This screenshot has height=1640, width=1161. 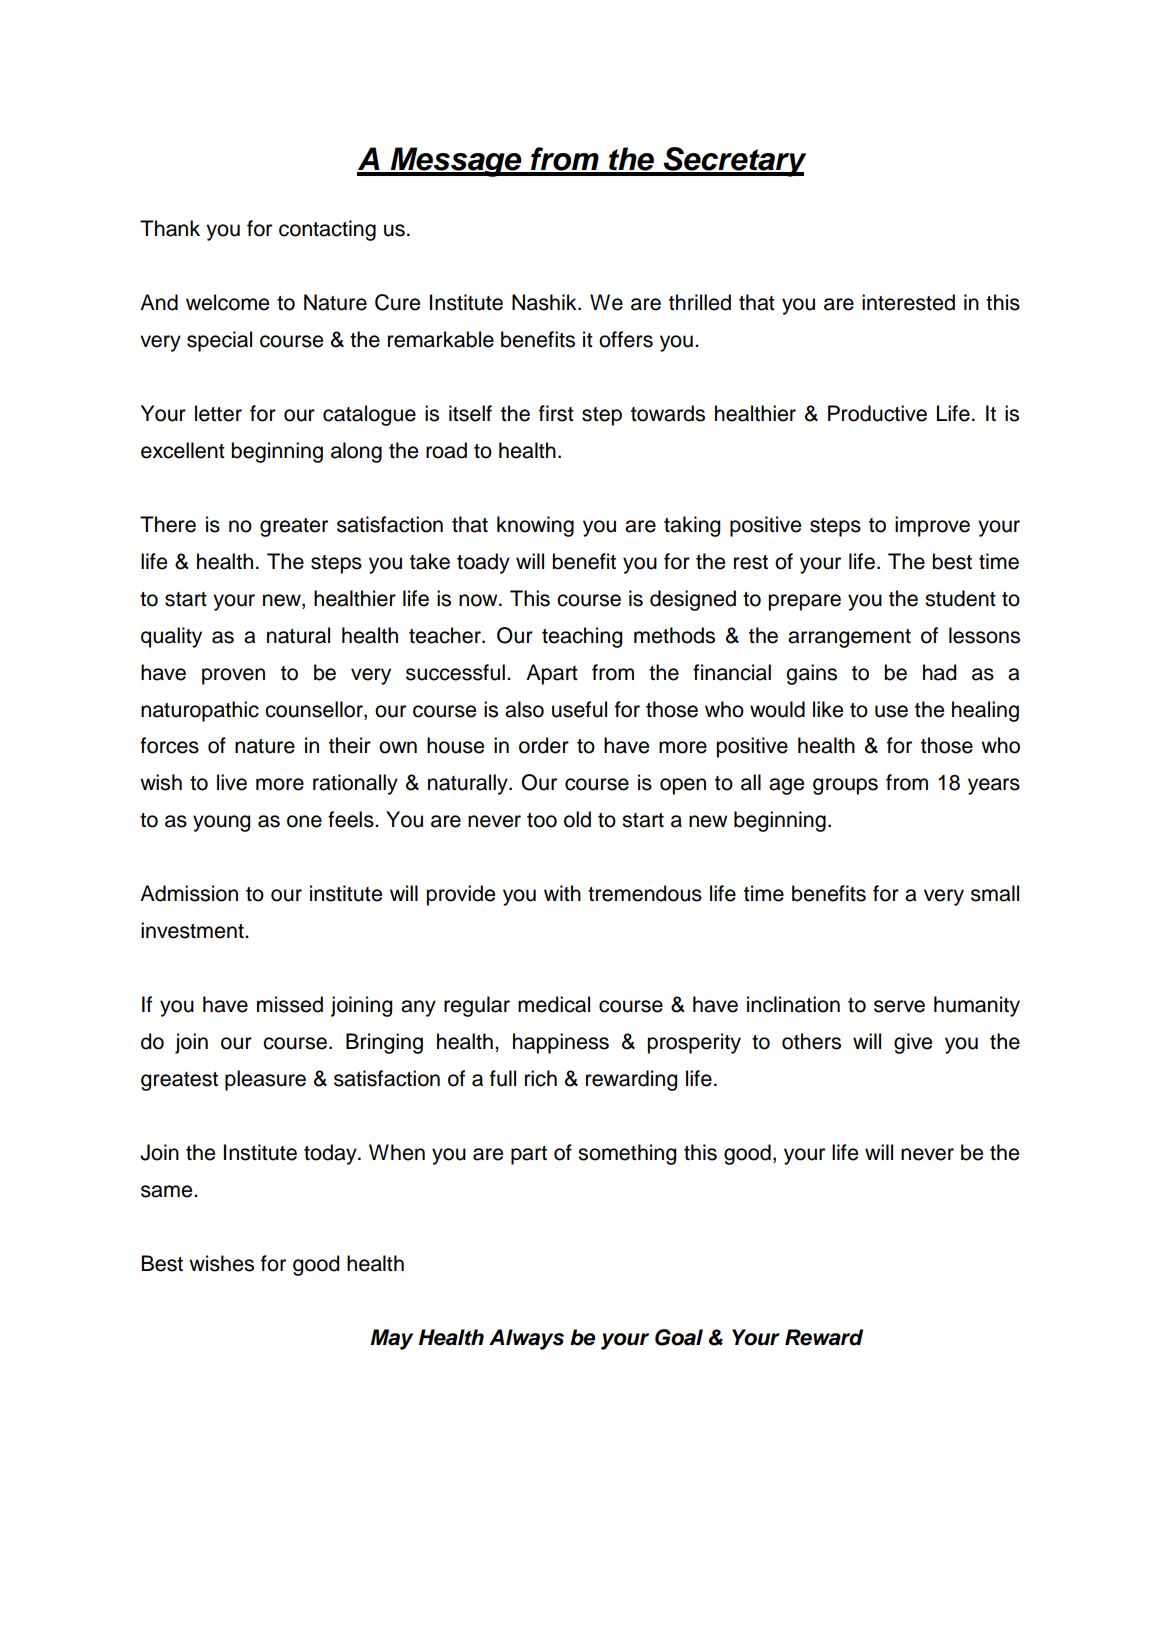 What do you see at coordinates (290, 1004) in the screenshot?
I see `missed` at bounding box center [290, 1004].
